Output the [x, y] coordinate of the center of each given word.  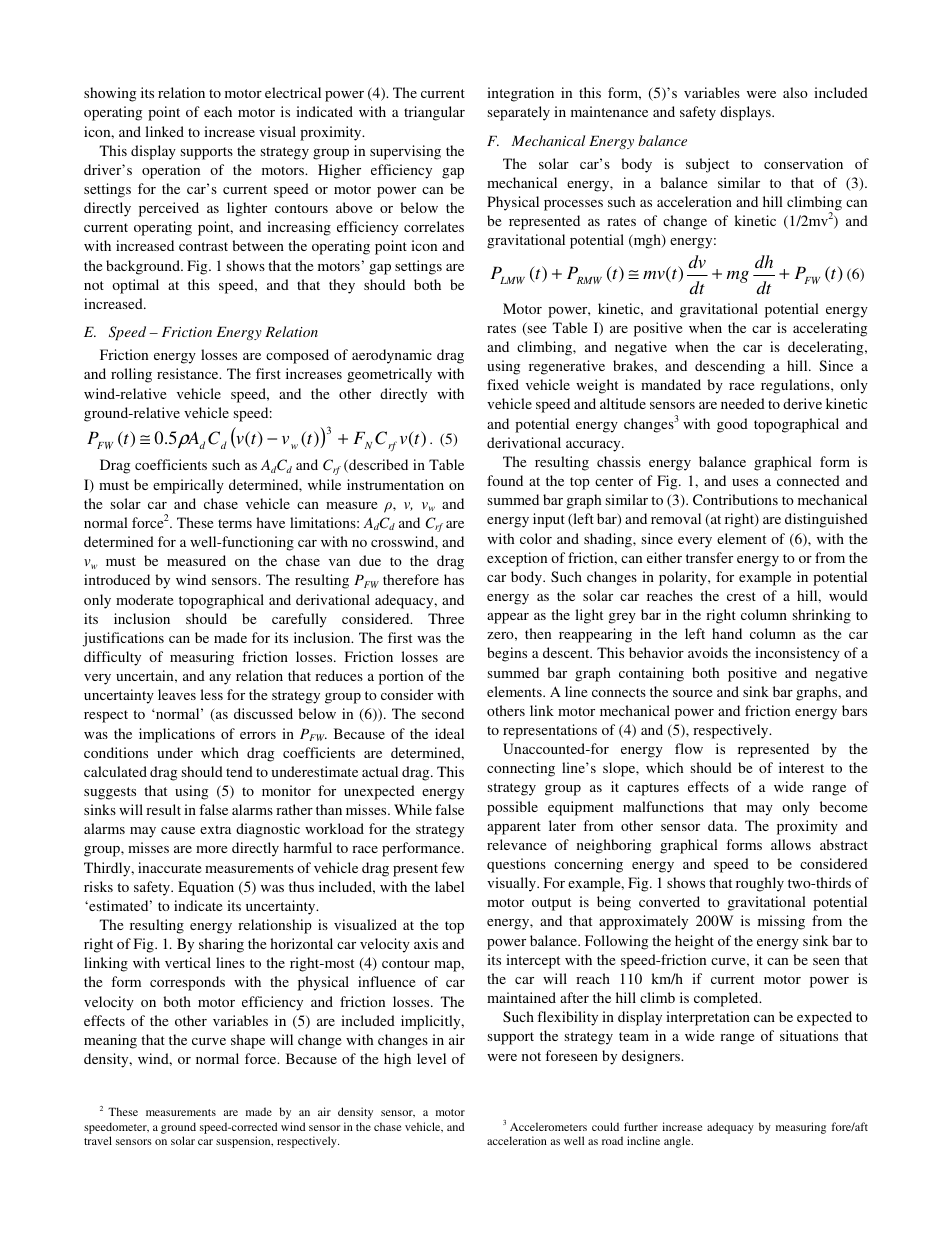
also [795, 92]
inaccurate [169, 867]
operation [171, 171]
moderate [144, 599]
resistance [189, 373]
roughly [760, 884]
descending [730, 367]
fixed [503, 384]
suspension [244, 1142]
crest [741, 596]
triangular [434, 113]
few [452, 867]
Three [446, 618]
